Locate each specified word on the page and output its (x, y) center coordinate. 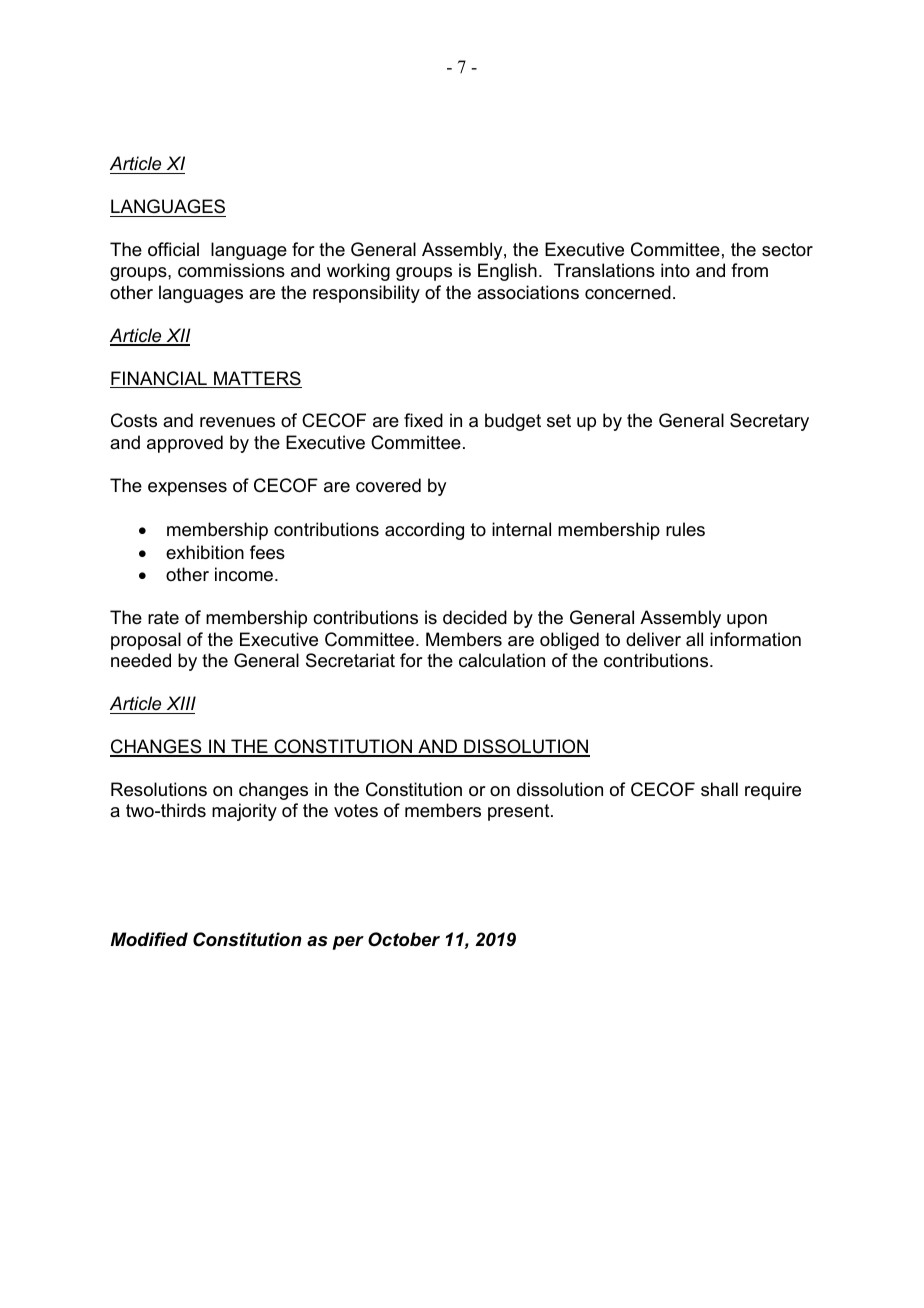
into (675, 270)
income (245, 574)
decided (475, 617)
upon (747, 621)
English (507, 272)
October (404, 939)
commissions (231, 270)
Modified (149, 939)
